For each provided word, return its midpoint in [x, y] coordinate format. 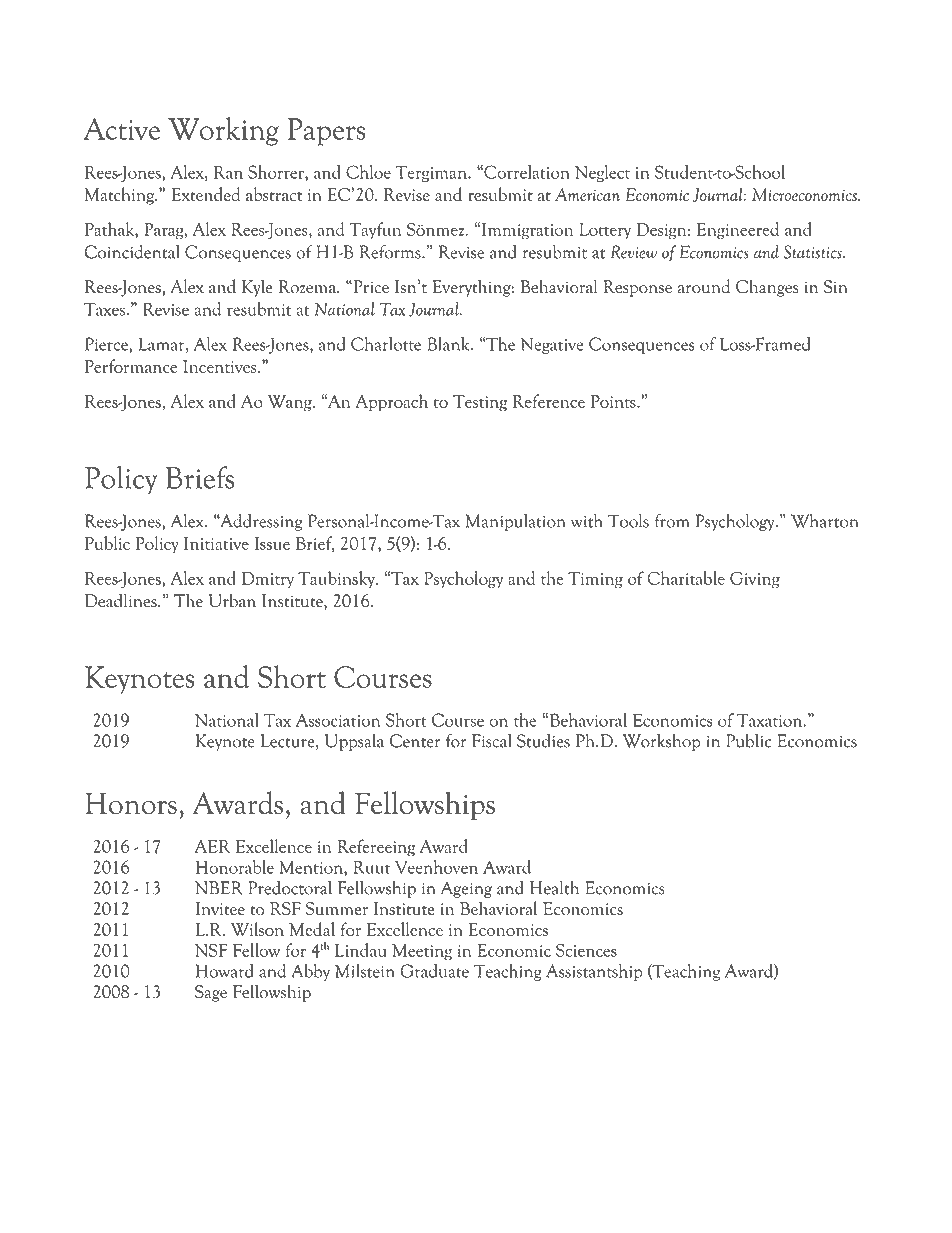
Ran [228, 172]
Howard [225, 971]
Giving [755, 580]
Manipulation [515, 522]
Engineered [738, 231]
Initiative [216, 543]
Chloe [368, 172]
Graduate [434, 971]
